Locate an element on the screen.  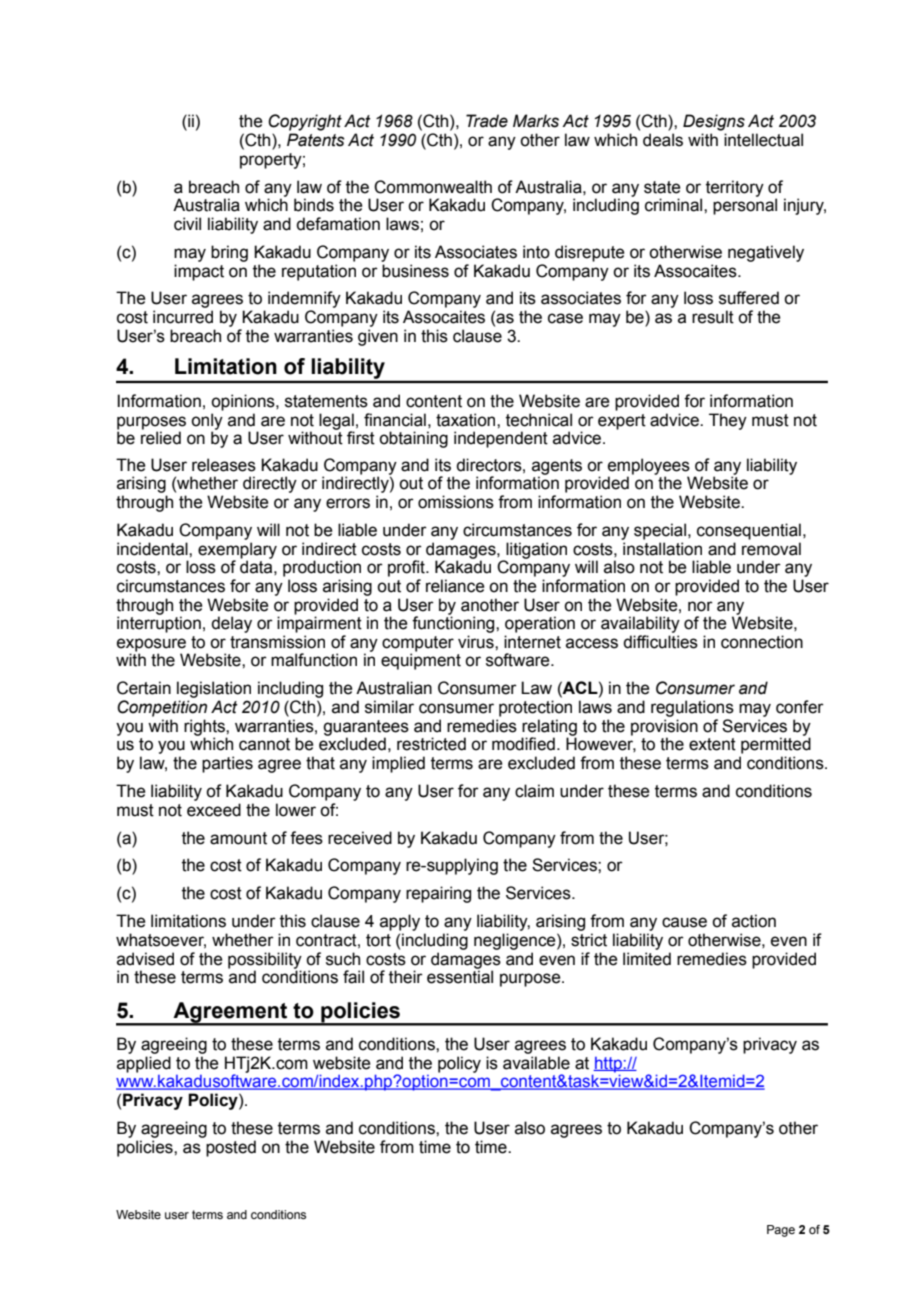
available is located at coordinates (536, 1063).
